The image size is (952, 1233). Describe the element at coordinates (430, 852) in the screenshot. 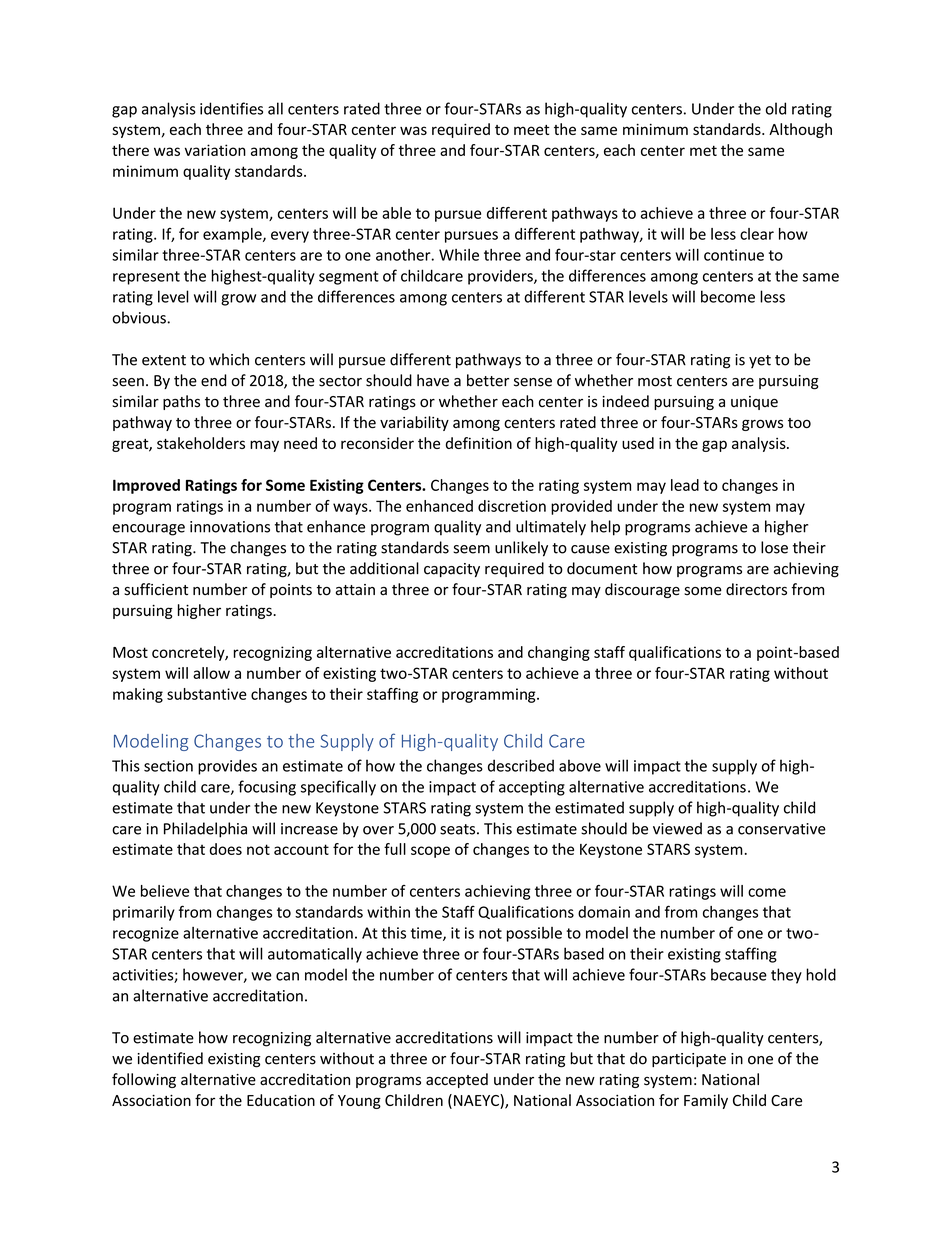

I see `scope` at that location.
